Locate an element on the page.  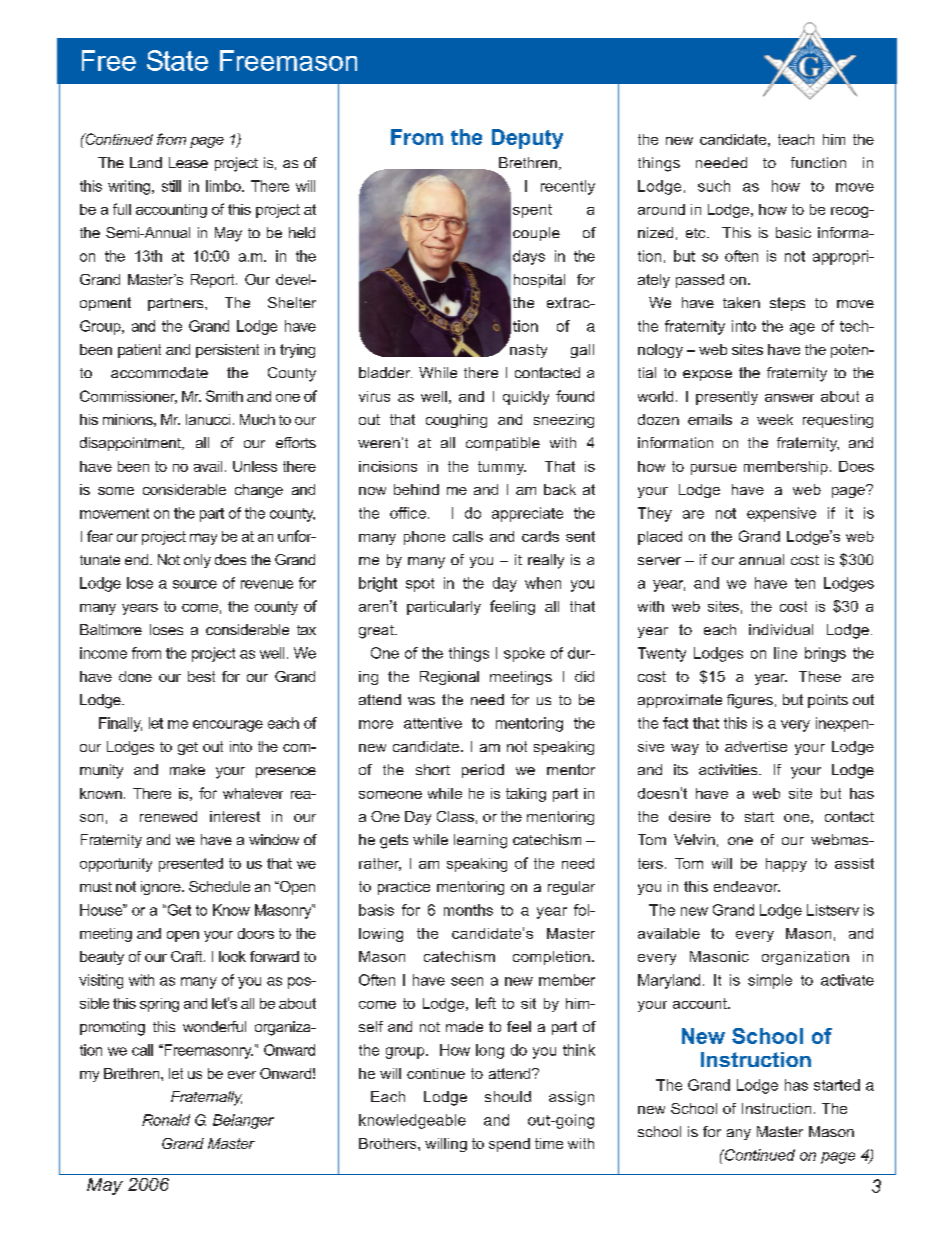
simple is located at coordinates (770, 981).
